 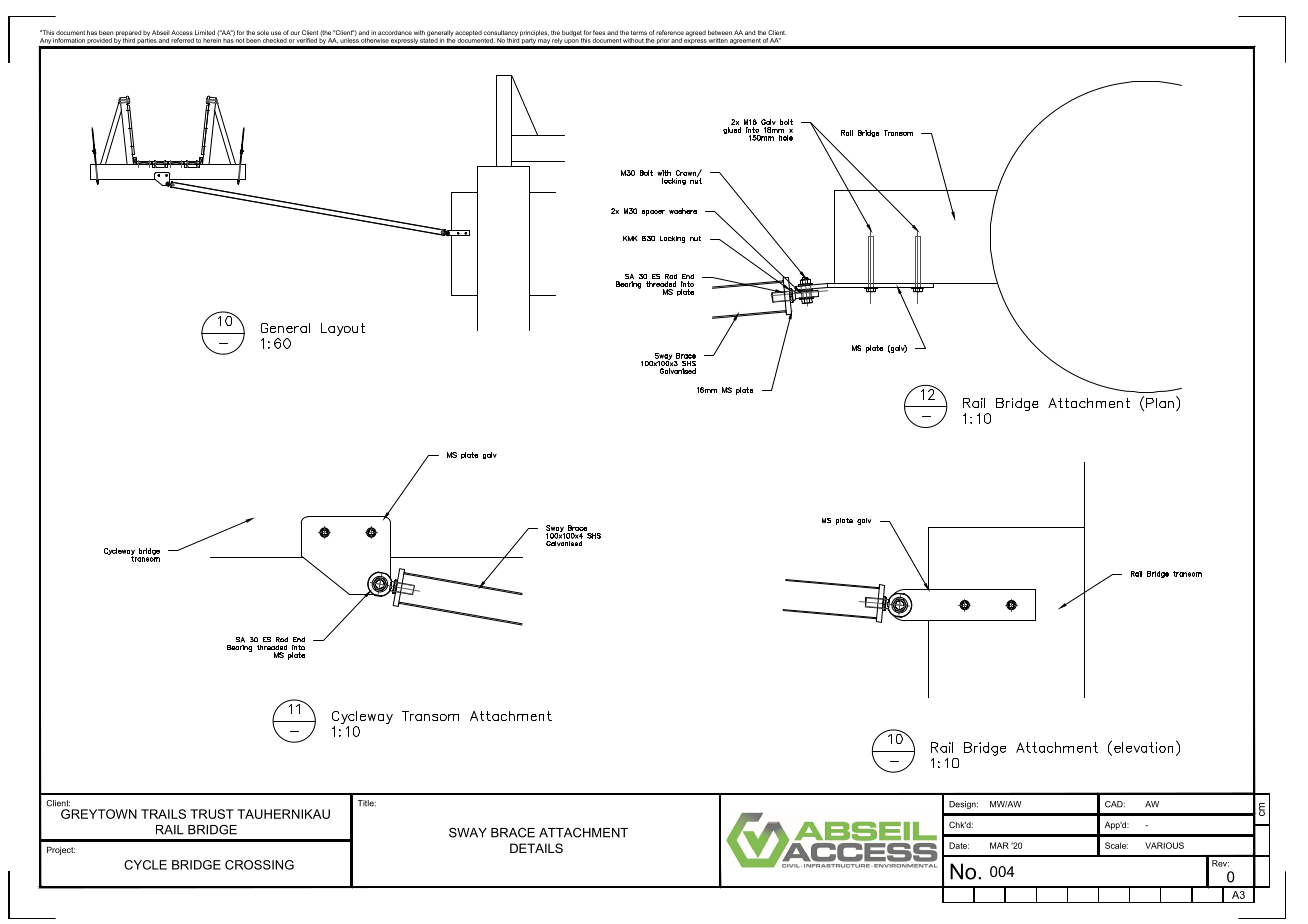 What do you see at coordinates (145, 865) in the screenshot?
I see `CYCLE` at bounding box center [145, 865].
